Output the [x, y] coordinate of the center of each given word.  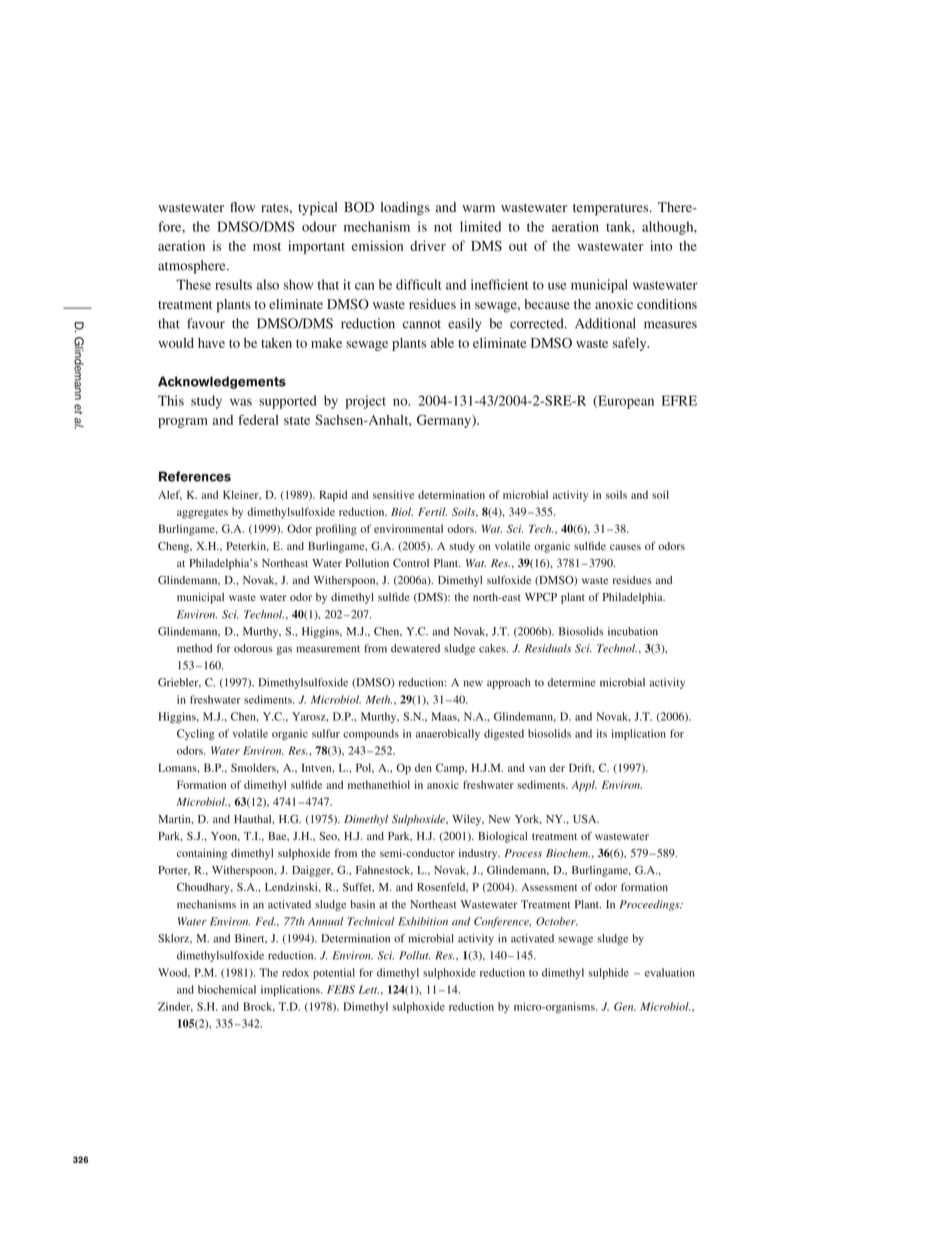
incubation [633, 631]
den [423, 767]
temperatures [612, 210]
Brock [259, 1007]
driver [428, 245]
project [366, 402]
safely [631, 344]
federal [258, 419]
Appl [584, 786]
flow [242, 207]
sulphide [608, 973]
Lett [369, 989]
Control [411, 563]
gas [284, 650]
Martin [175, 819]
